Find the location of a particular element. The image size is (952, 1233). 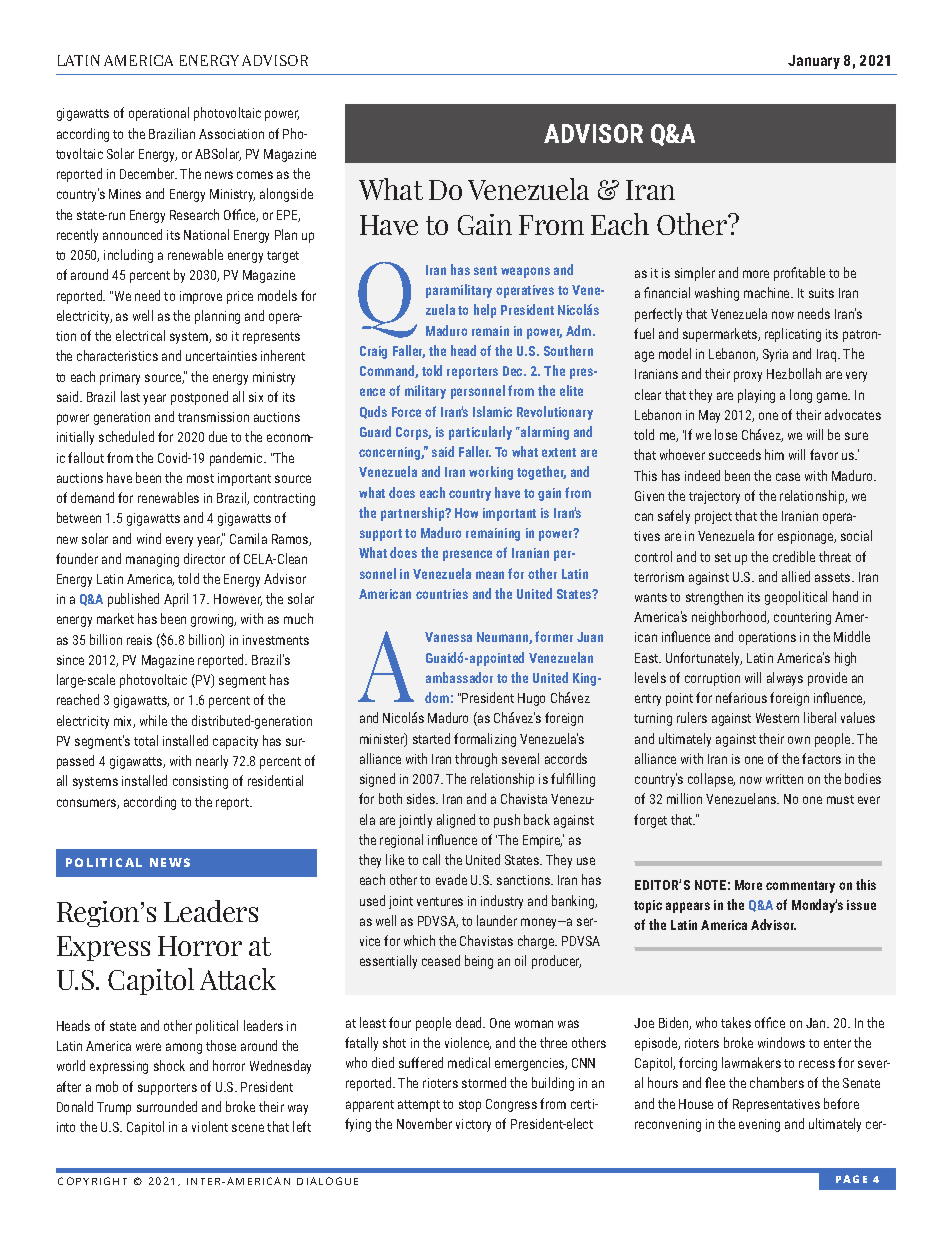

victory is located at coordinates (473, 1125).
